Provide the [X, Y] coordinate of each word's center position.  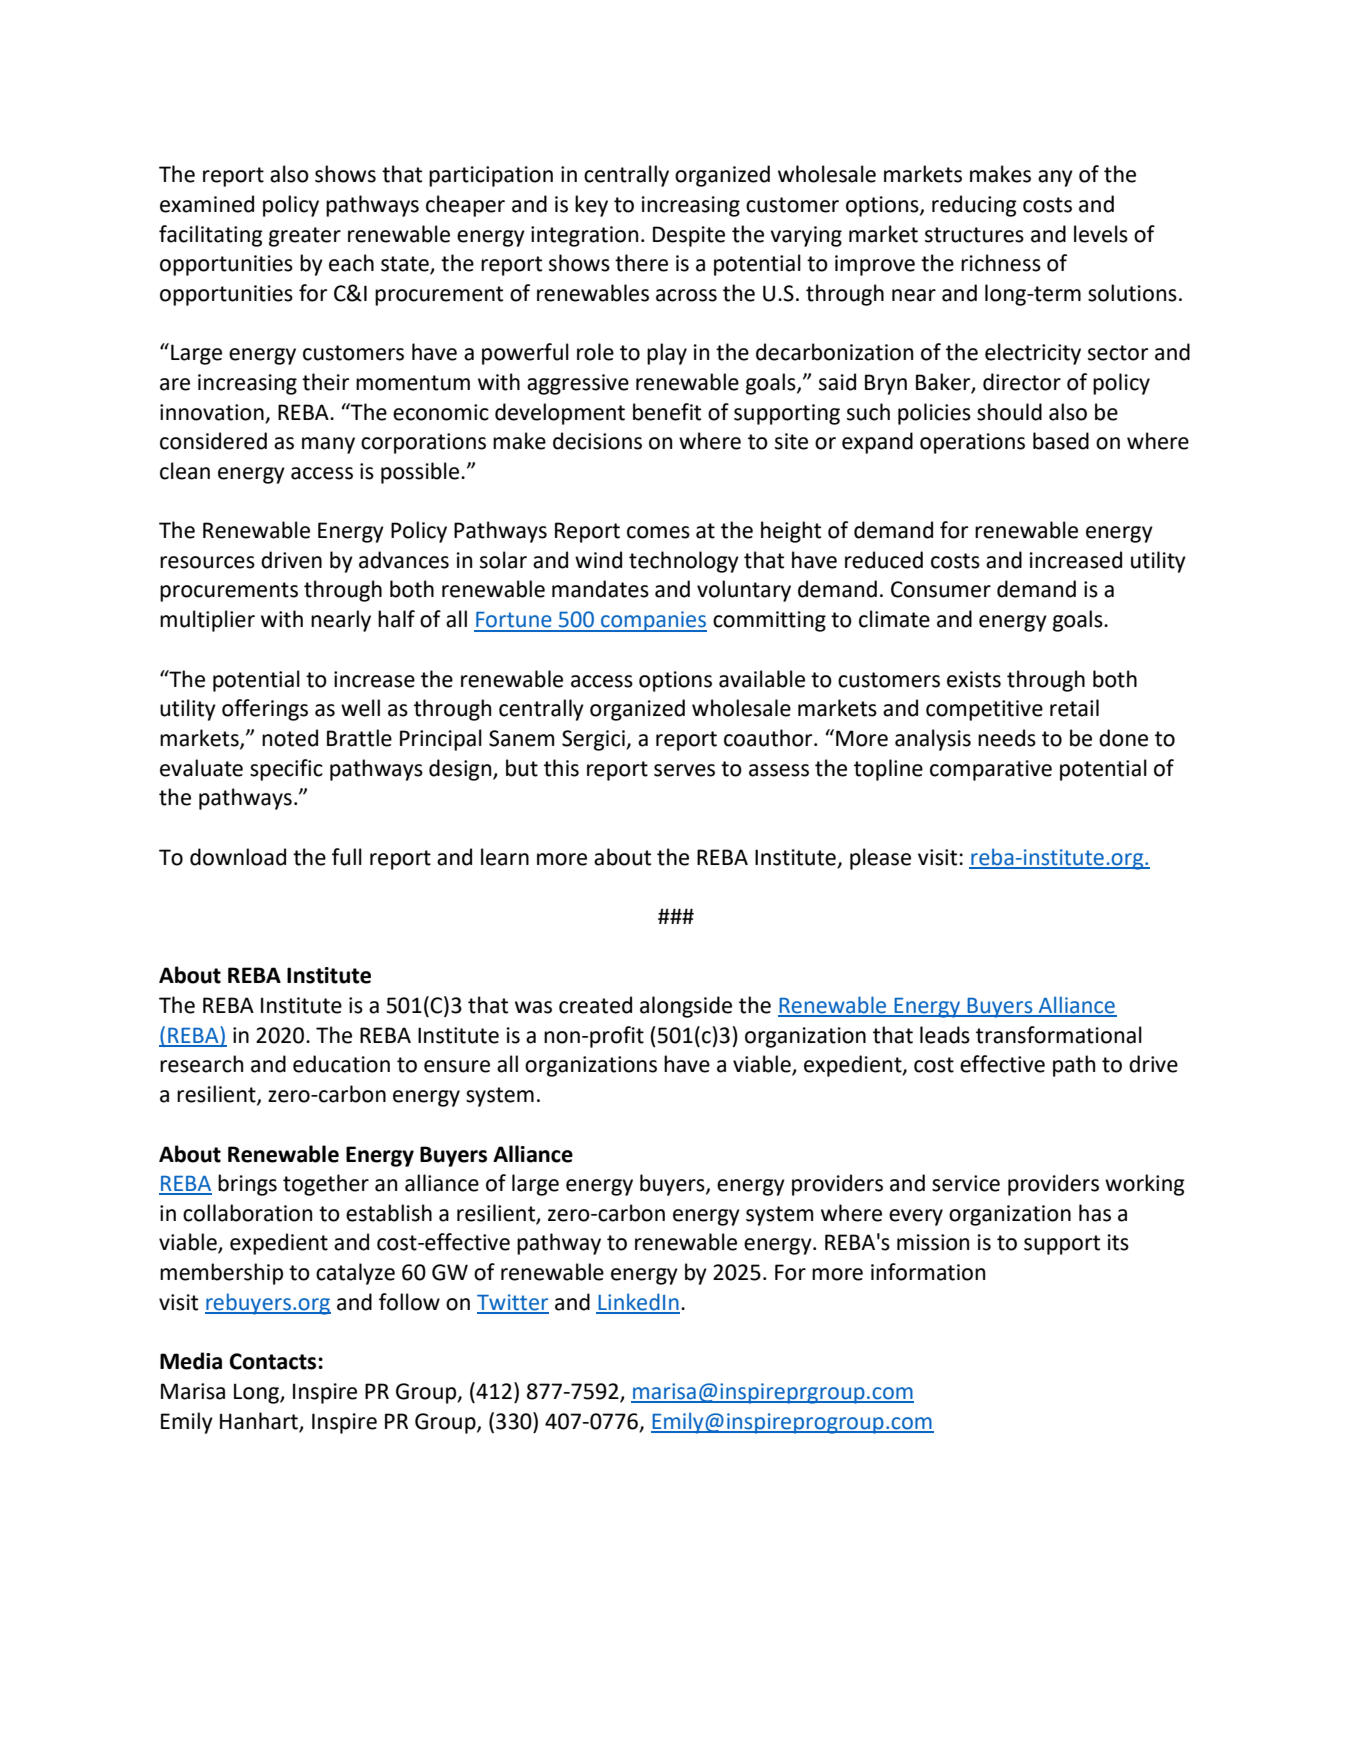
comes [658, 532]
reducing [974, 206]
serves [684, 770]
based [1061, 441]
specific [286, 770]
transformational [1059, 1035]
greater [305, 237]
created [595, 1005]
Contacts [274, 1361]
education [341, 1064]
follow [409, 1302]
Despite [689, 236]
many [328, 445]
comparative [991, 770]
